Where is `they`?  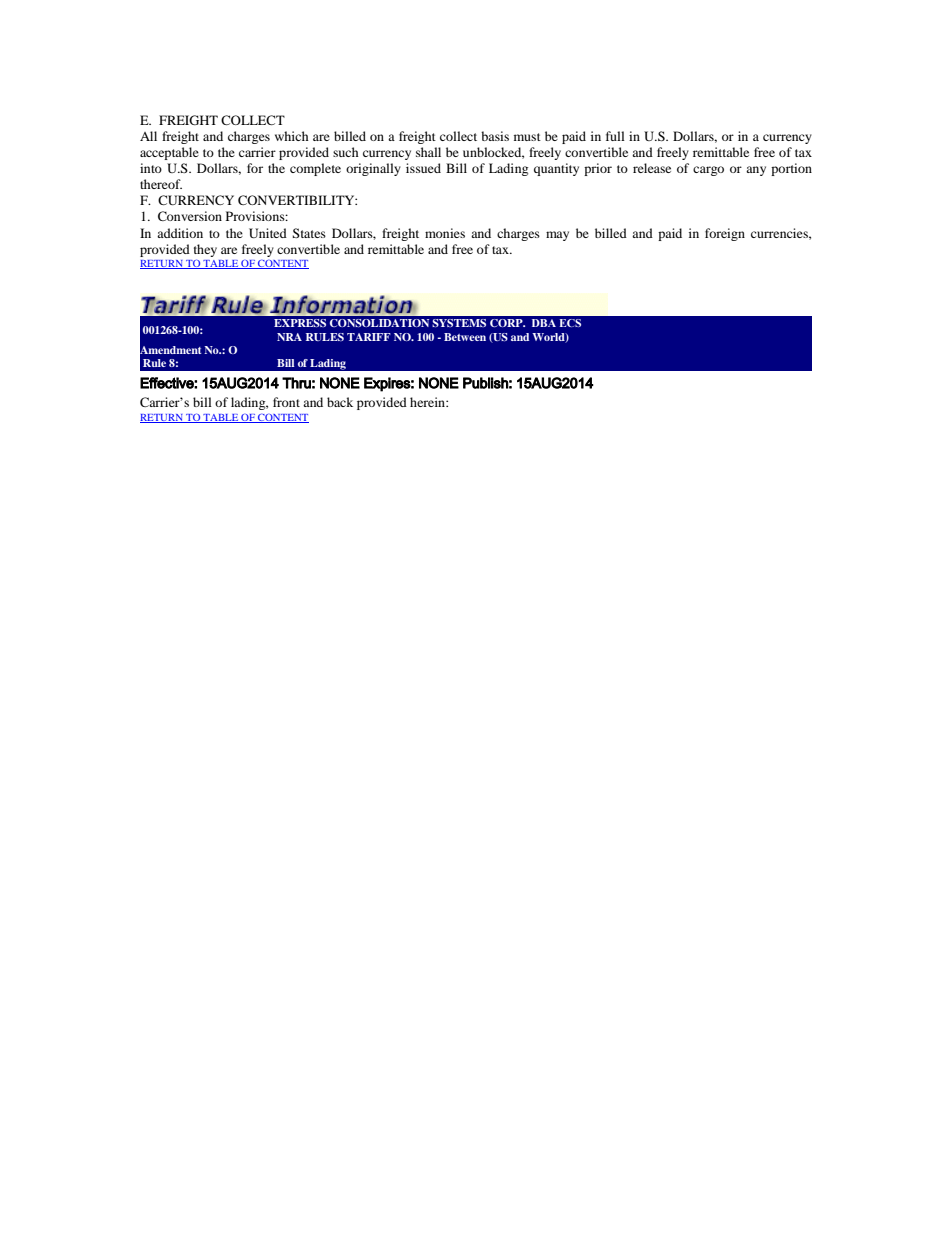
they is located at coordinates (205, 250).
